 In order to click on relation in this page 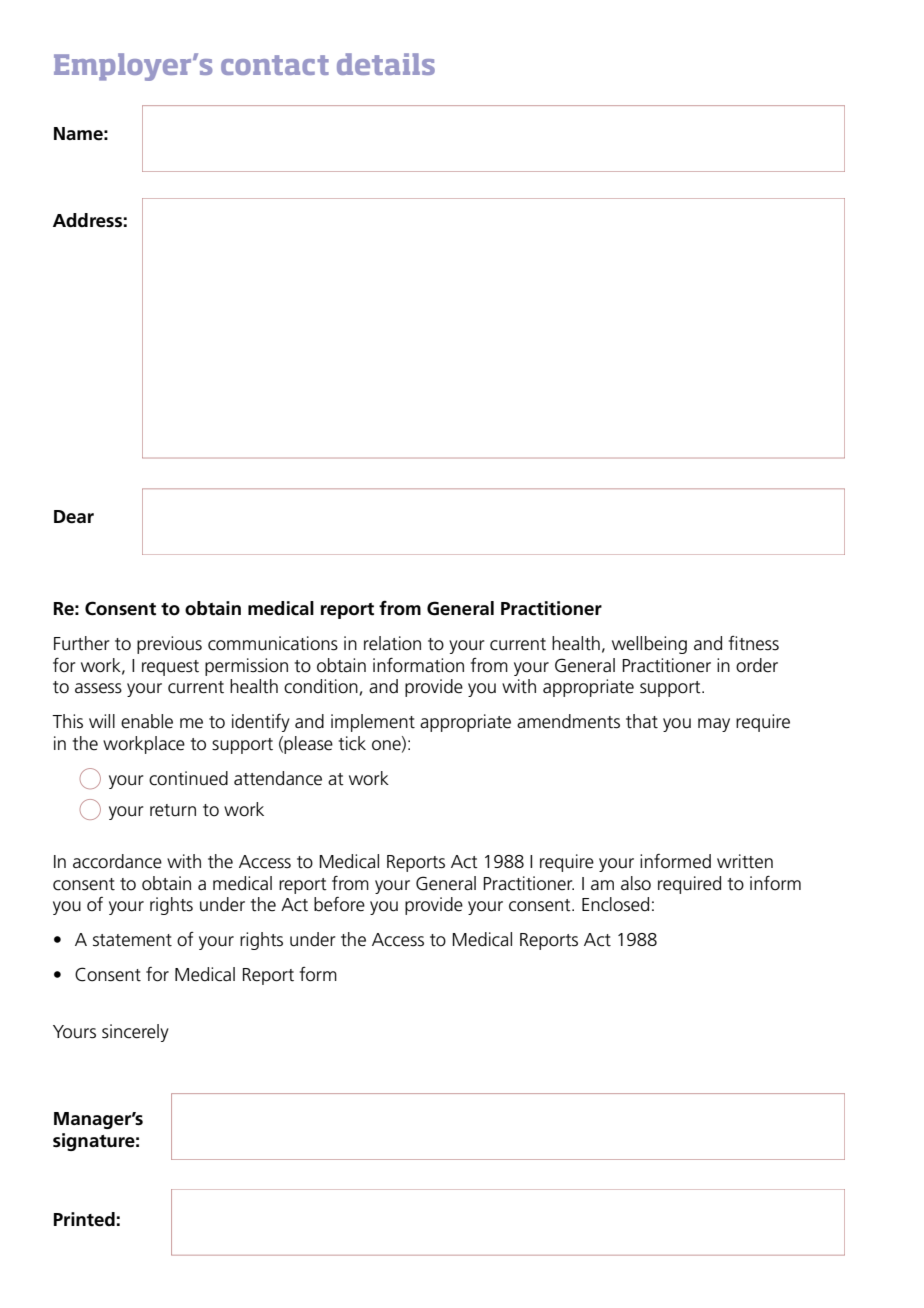, I will do `click(392, 643)`.
